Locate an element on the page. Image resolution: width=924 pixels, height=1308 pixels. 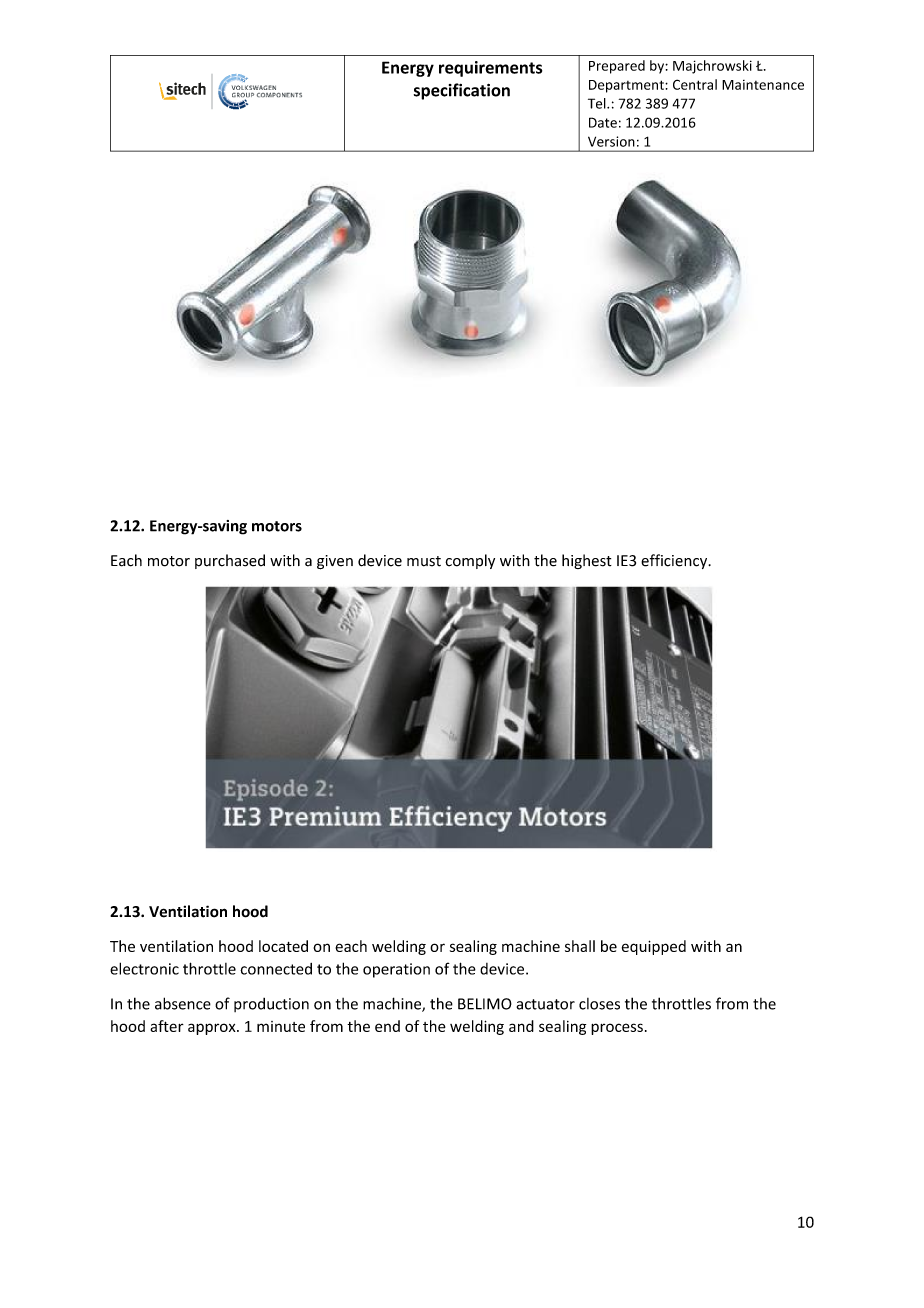
purchased is located at coordinates (230, 561).
